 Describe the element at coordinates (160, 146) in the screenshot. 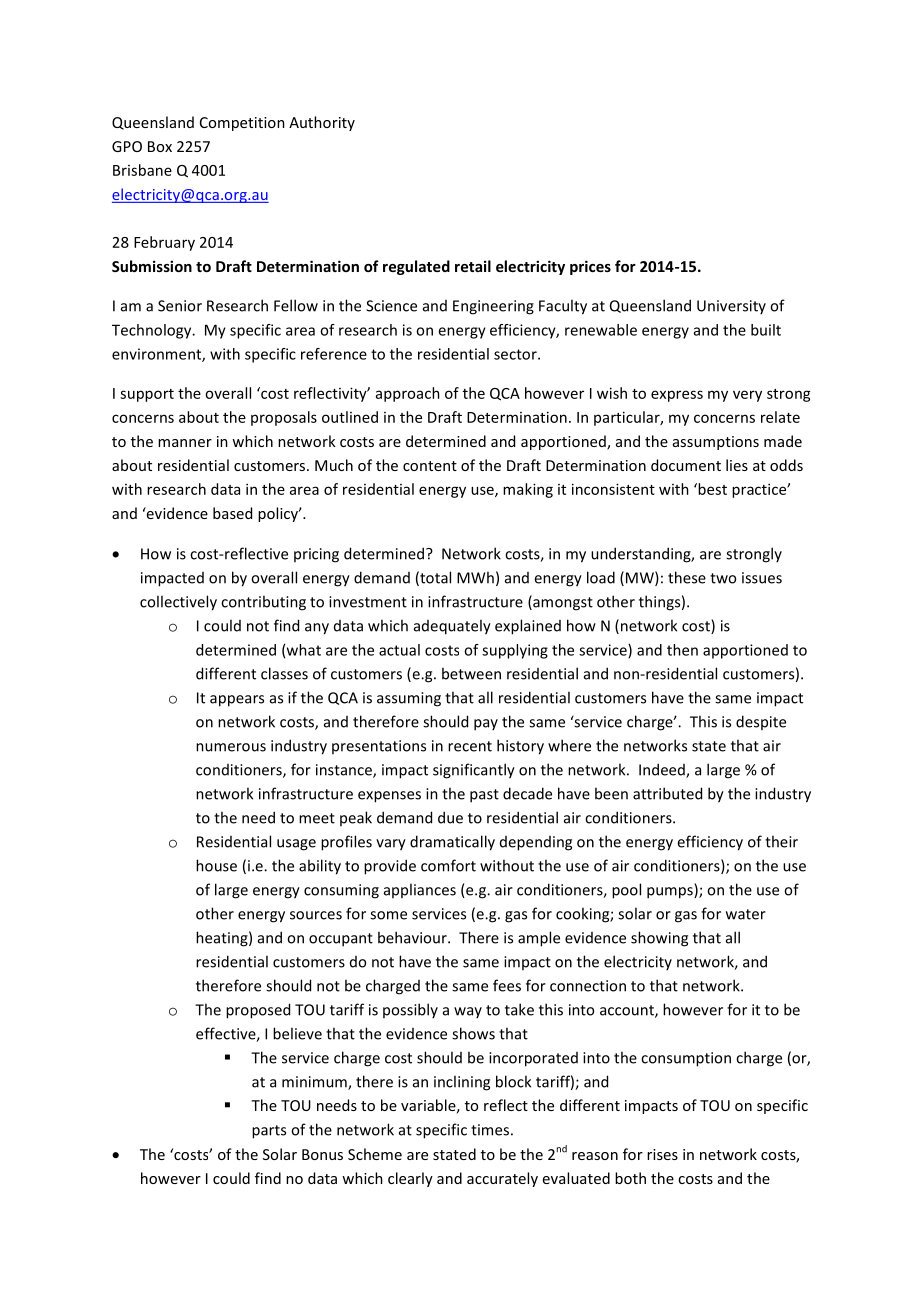

I see `Box` at that location.
